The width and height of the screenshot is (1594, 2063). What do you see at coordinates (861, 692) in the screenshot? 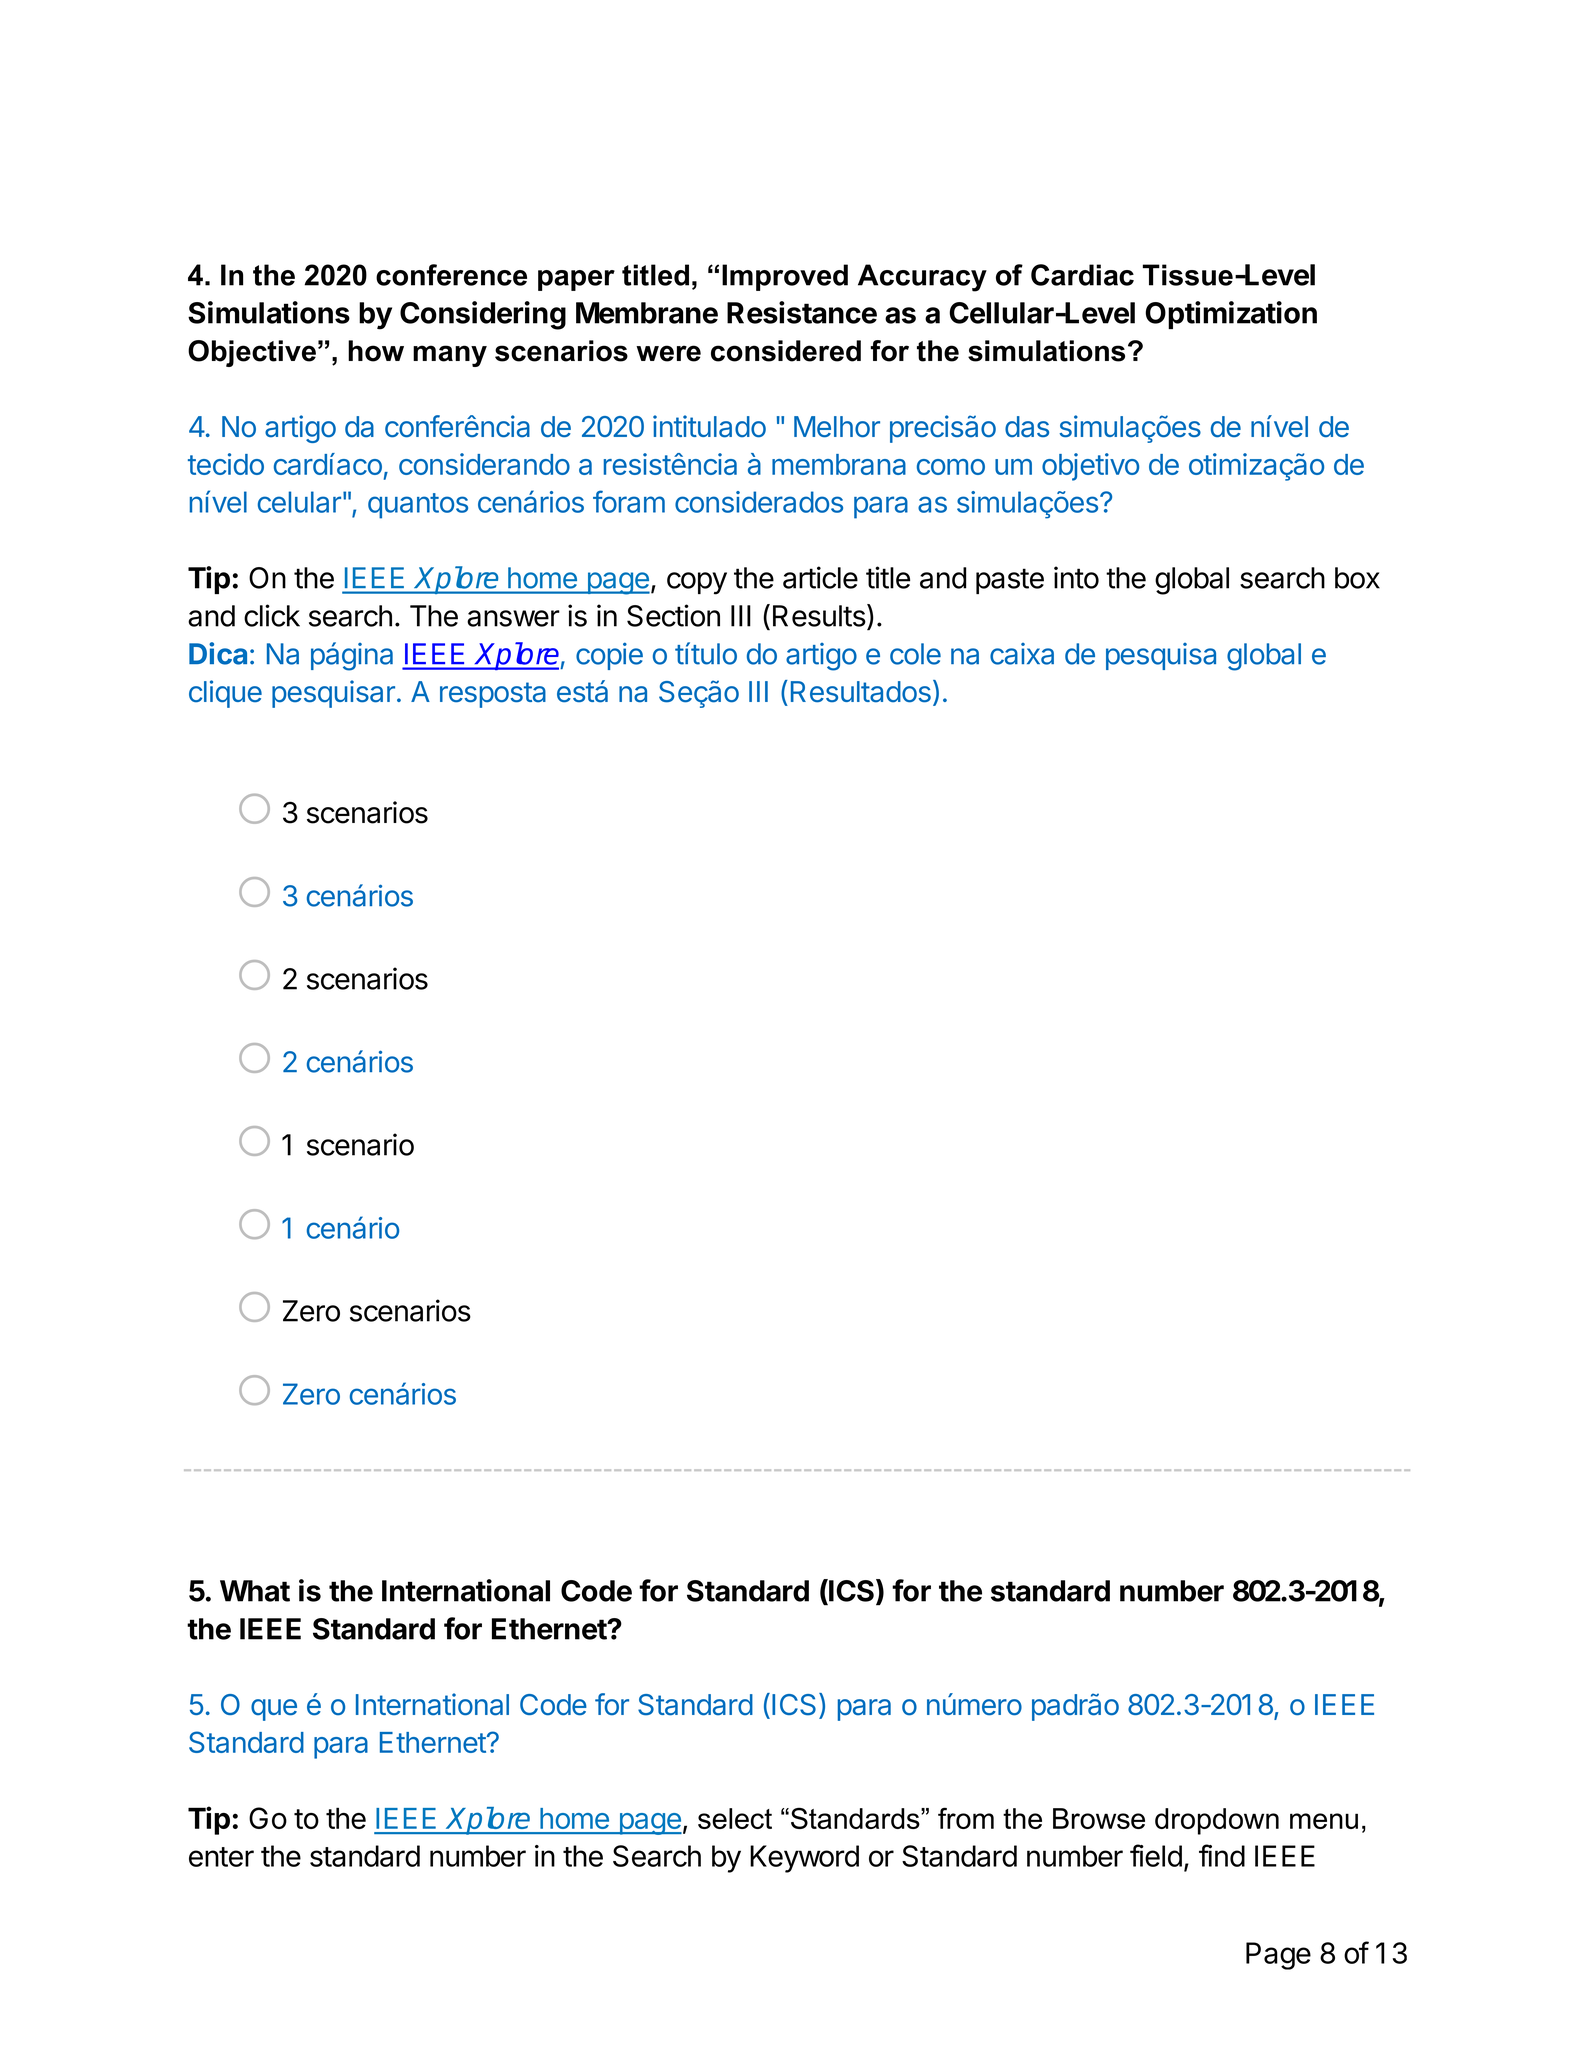
I see `Resultados` at bounding box center [861, 692].
